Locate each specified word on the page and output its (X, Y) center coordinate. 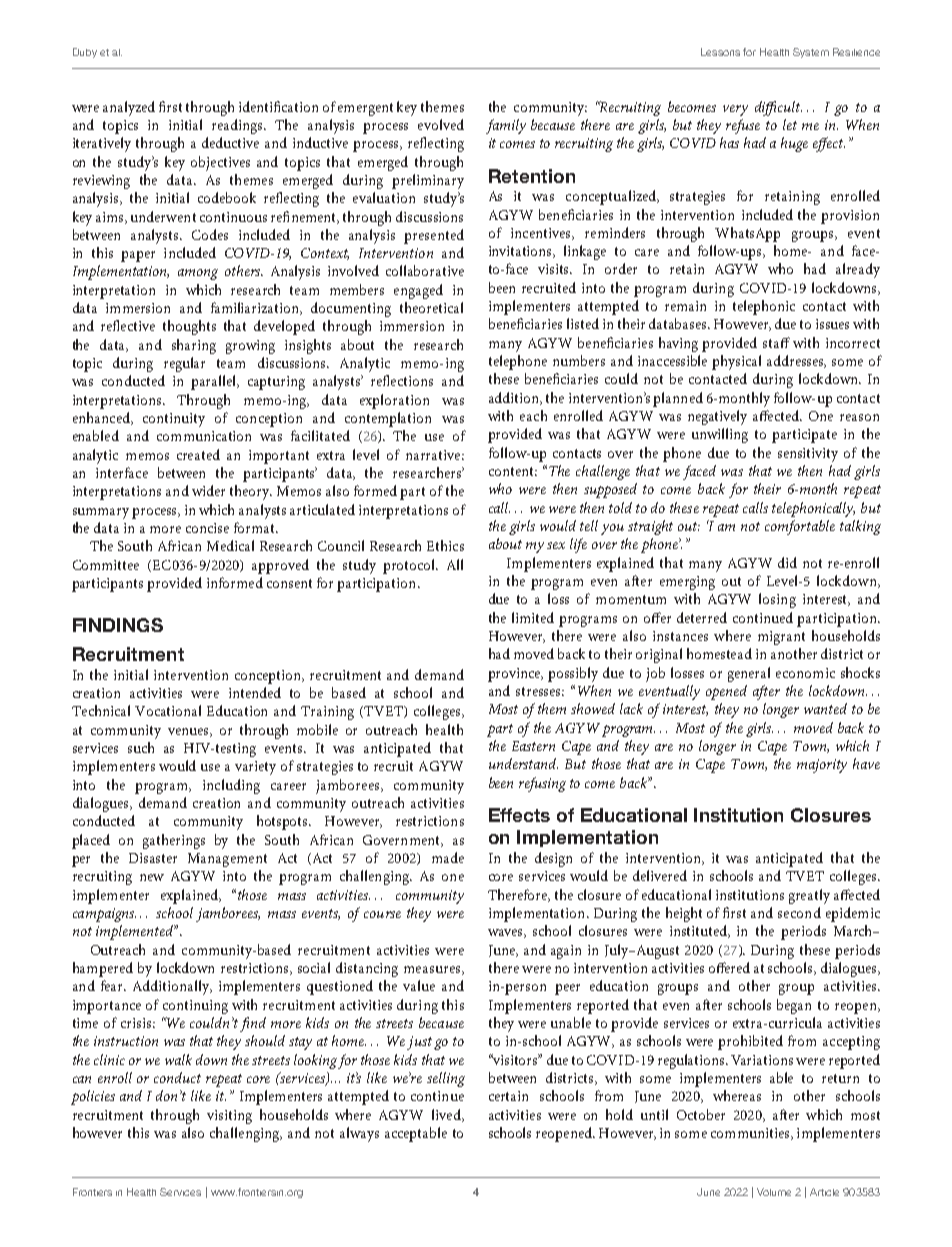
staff (776, 342)
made (448, 857)
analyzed (129, 108)
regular (184, 364)
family (506, 126)
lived (447, 1115)
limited (533, 617)
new (152, 877)
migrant (781, 638)
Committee (106, 565)
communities (751, 1134)
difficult (778, 108)
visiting (229, 1117)
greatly (809, 896)
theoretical (431, 307)
